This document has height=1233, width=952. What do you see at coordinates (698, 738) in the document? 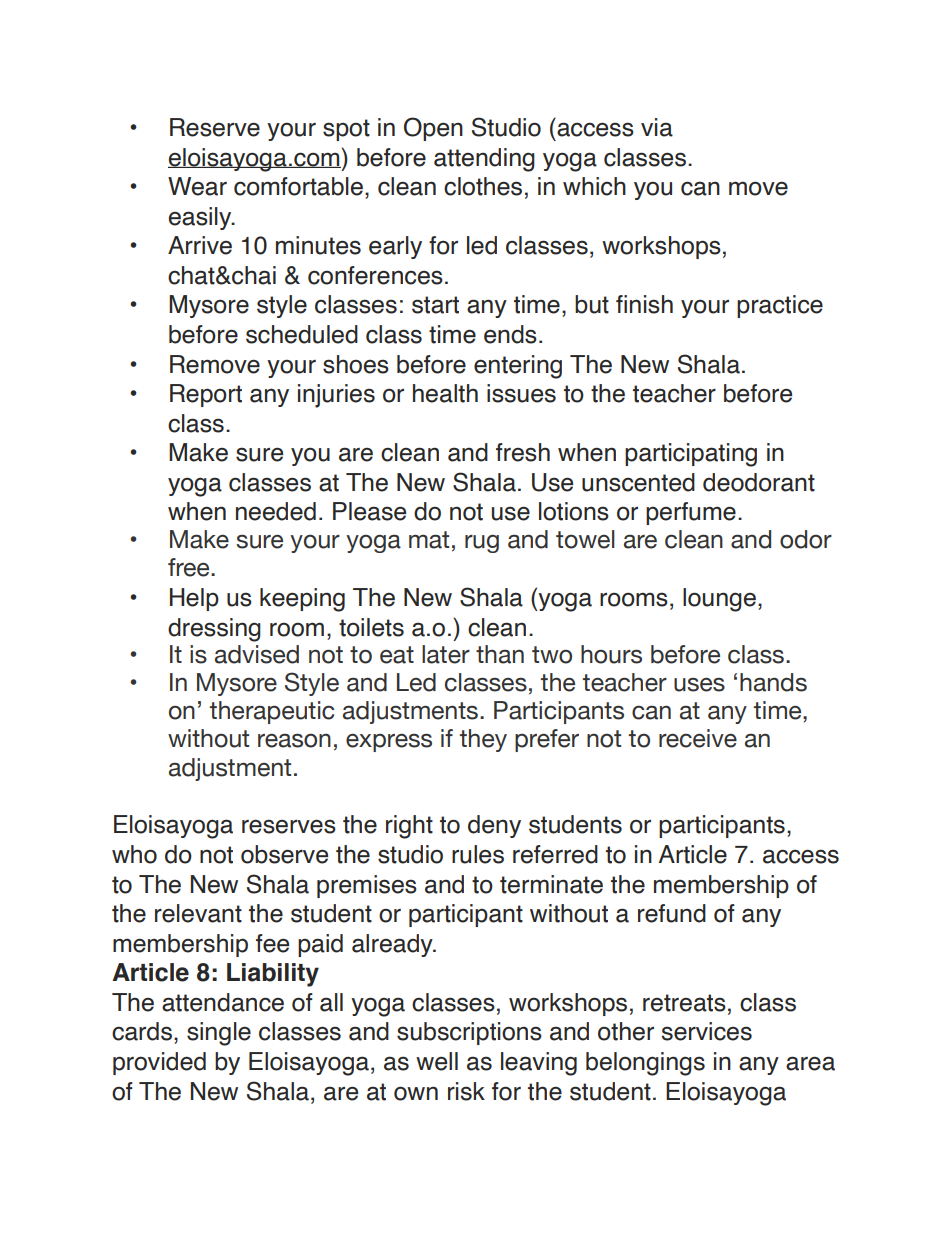
I see `receive` at bounding box center [698, 738].
